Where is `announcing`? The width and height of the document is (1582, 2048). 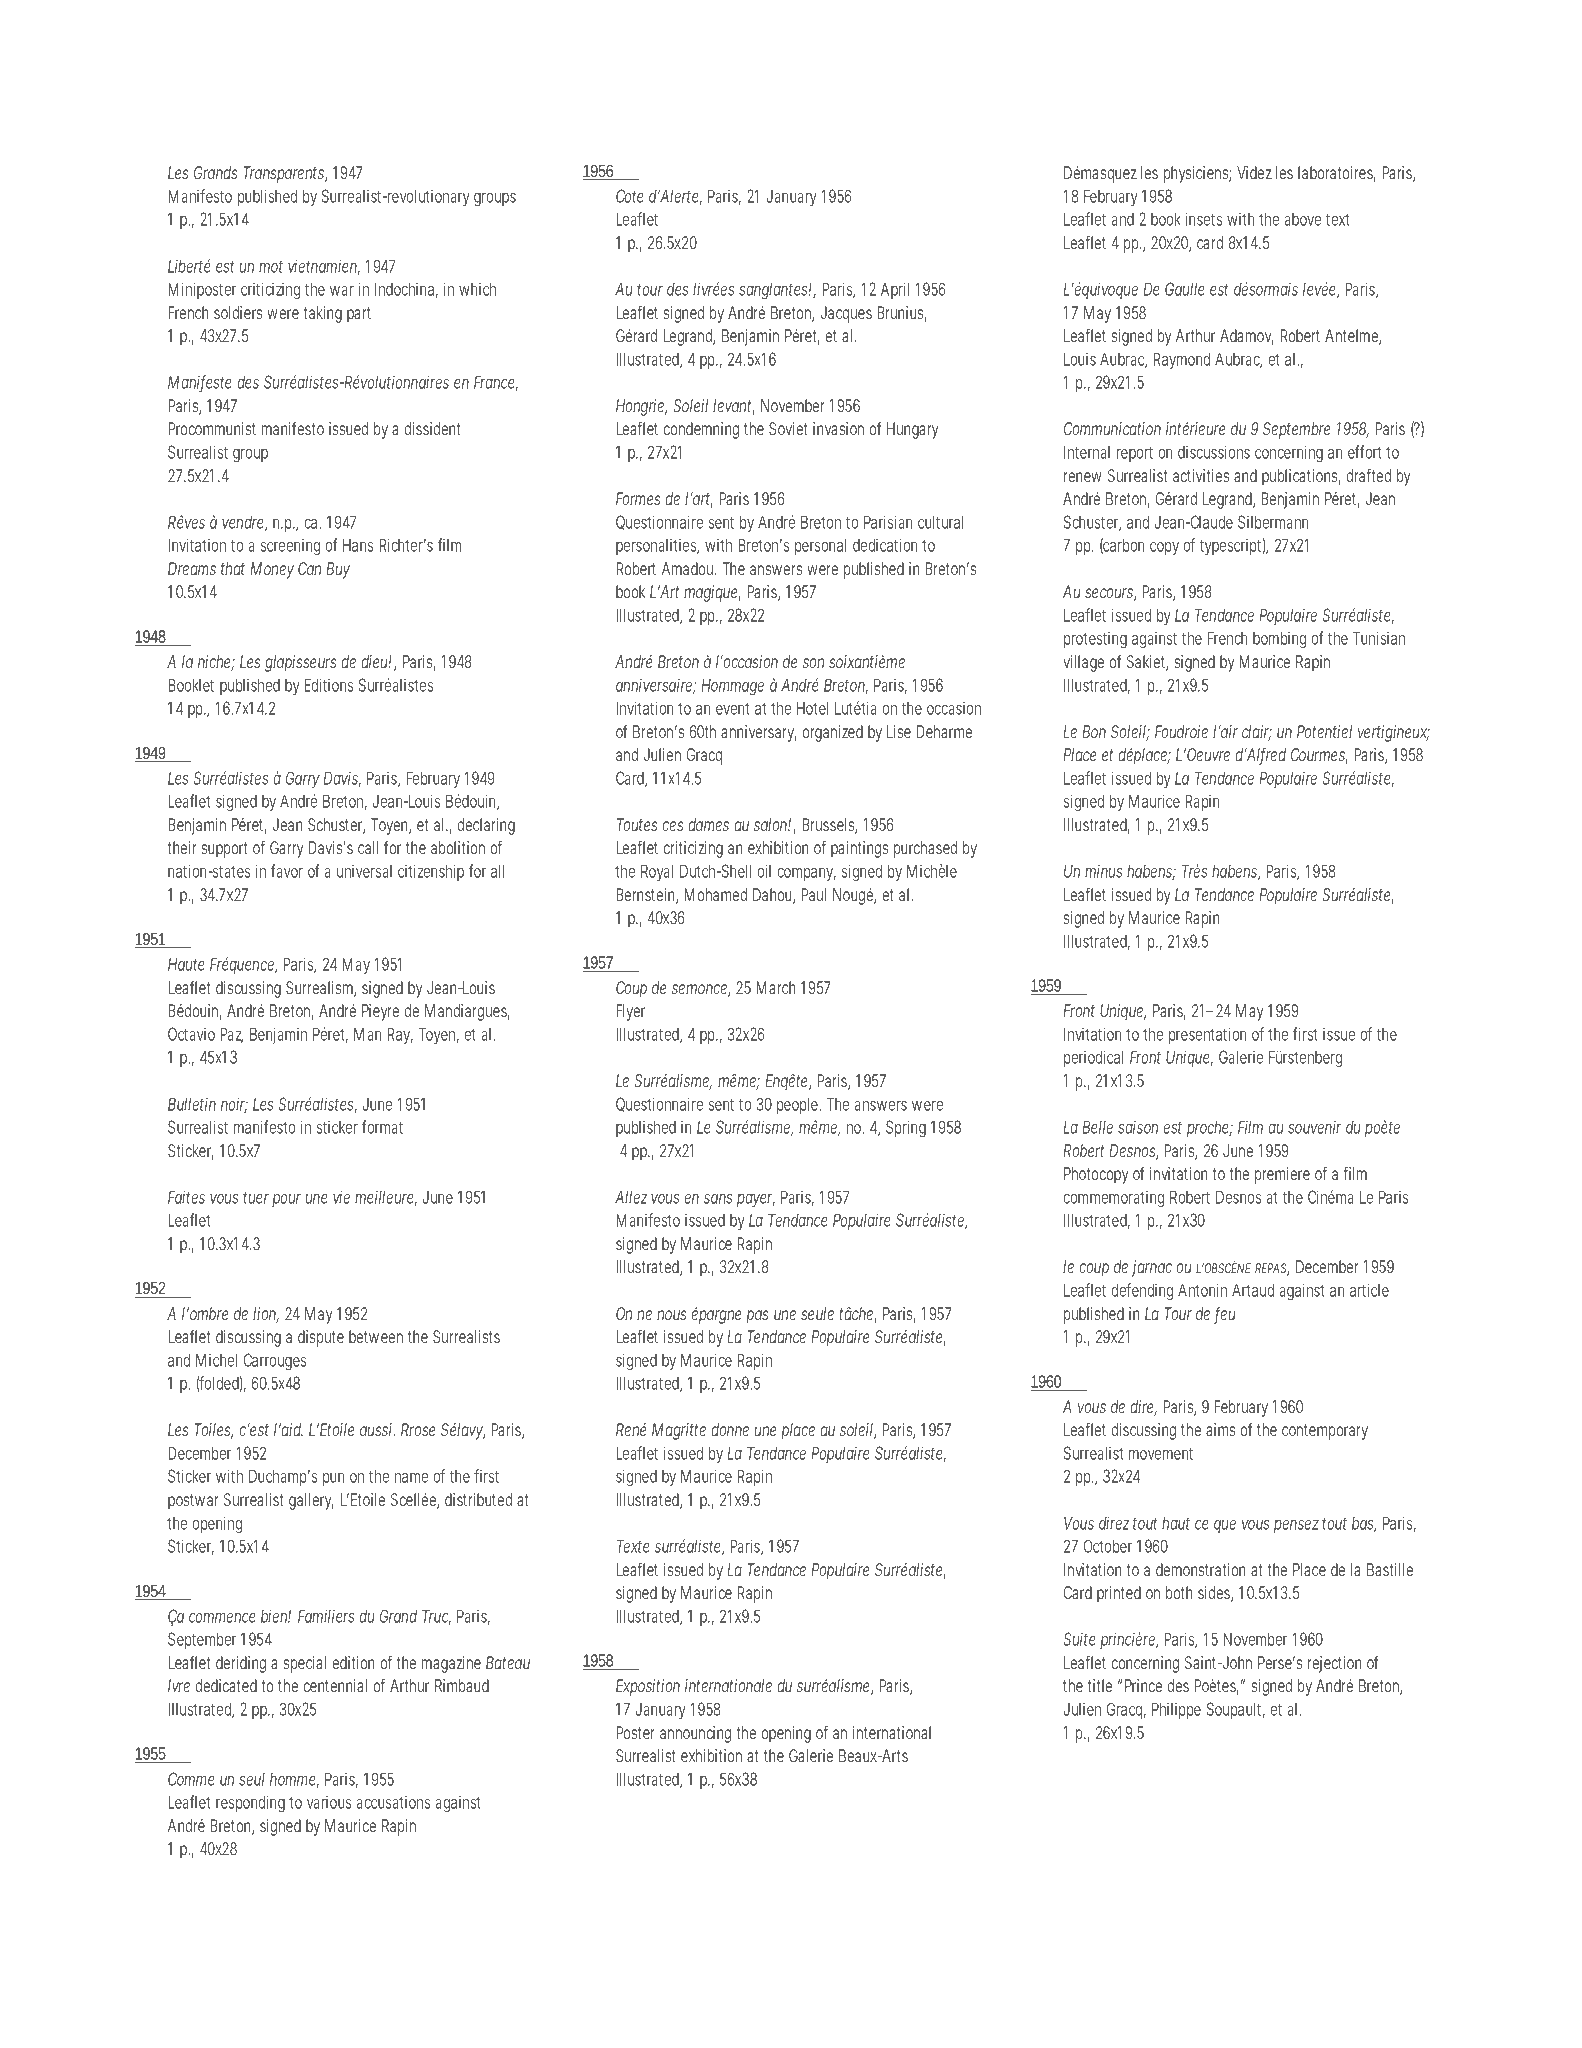
announcing is located at coordinates (695, 1734).
